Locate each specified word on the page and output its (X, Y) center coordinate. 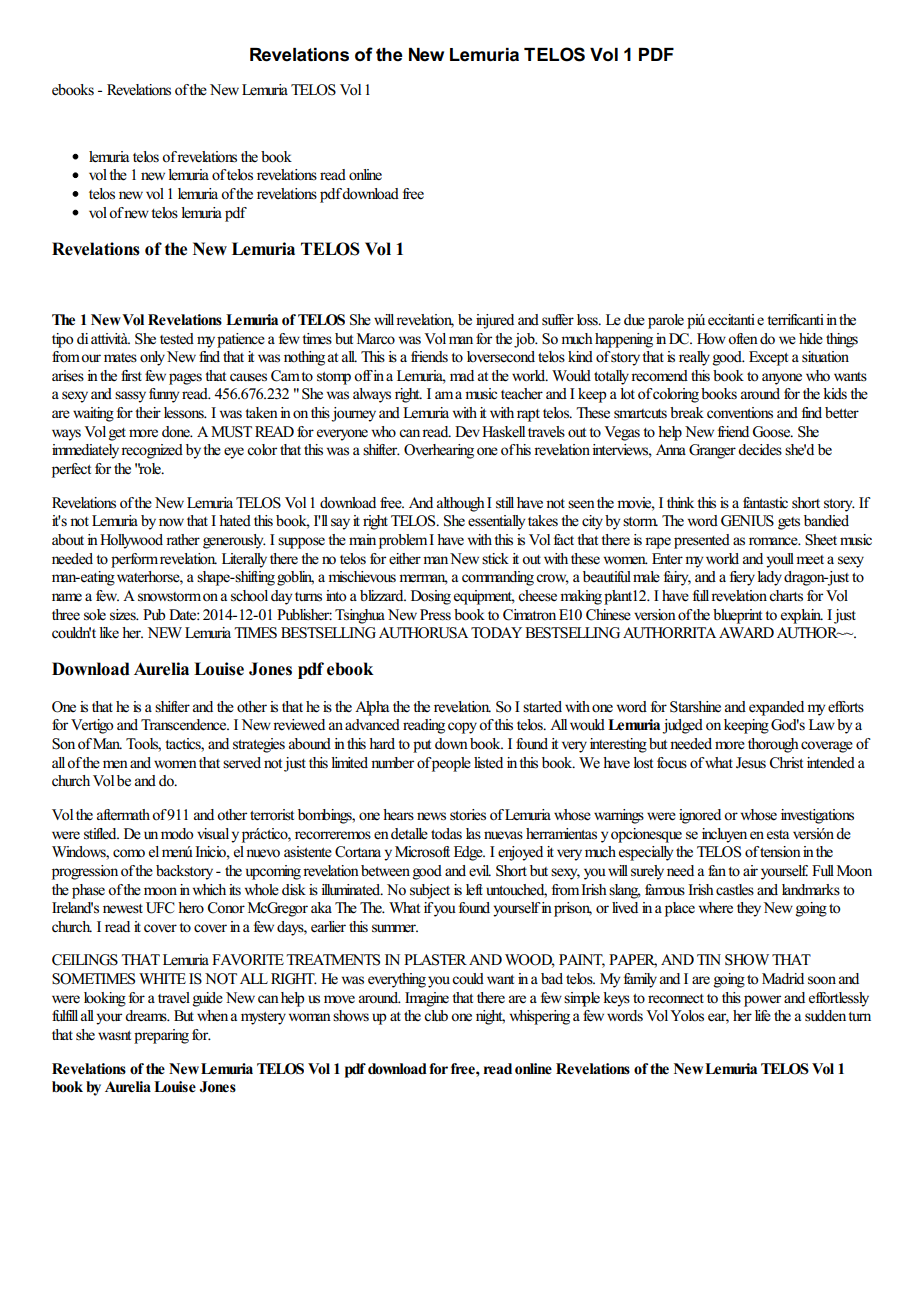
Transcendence (185, 725)
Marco (376, 338)
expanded (776, 708)
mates (120, 358)
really (694, 358)
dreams (147, 1016)
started (542, 706)
